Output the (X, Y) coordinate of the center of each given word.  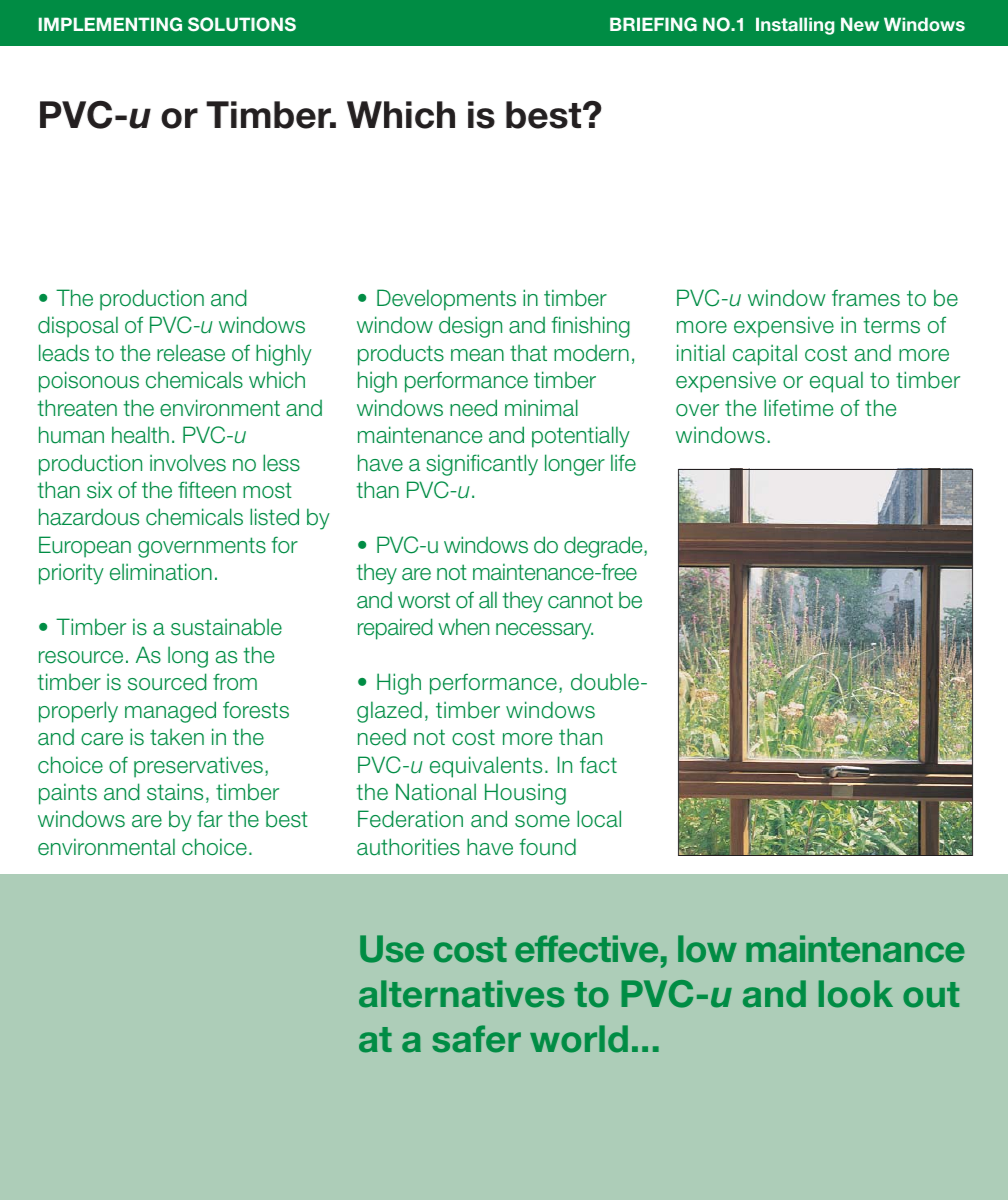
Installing (795, 26)
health (140, 435)
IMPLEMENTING (110, 24)
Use (392, 949)
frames (866, 298)
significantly (482, 465)
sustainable (226, 627)
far (210, 819)
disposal (78, 327)
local (599, 819)
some (542, 821)
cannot (580, 600)
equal (836, 382)
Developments (446, 300)
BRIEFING (653, 24)
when (463, 627)
